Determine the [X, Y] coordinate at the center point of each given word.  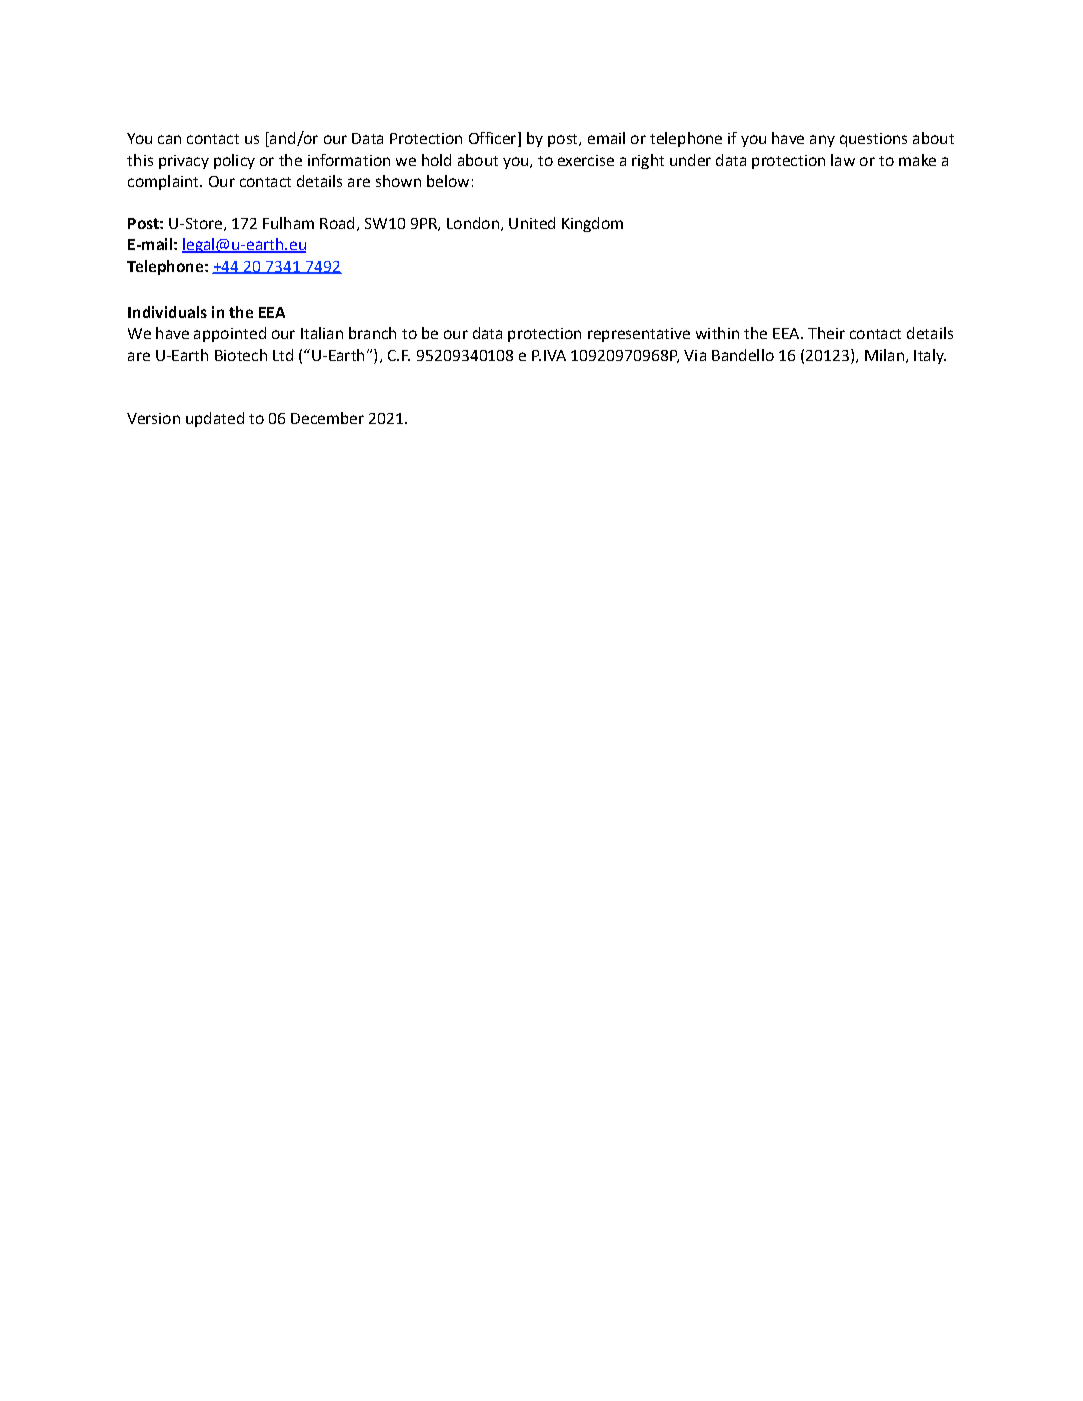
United [532, 223]
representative [639, 335]
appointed [230, 334]
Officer [494, 139]
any [822, 141]
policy [234, 161]
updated [215, 419]
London [473, 223]
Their [826, 333]
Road [337, 223]
